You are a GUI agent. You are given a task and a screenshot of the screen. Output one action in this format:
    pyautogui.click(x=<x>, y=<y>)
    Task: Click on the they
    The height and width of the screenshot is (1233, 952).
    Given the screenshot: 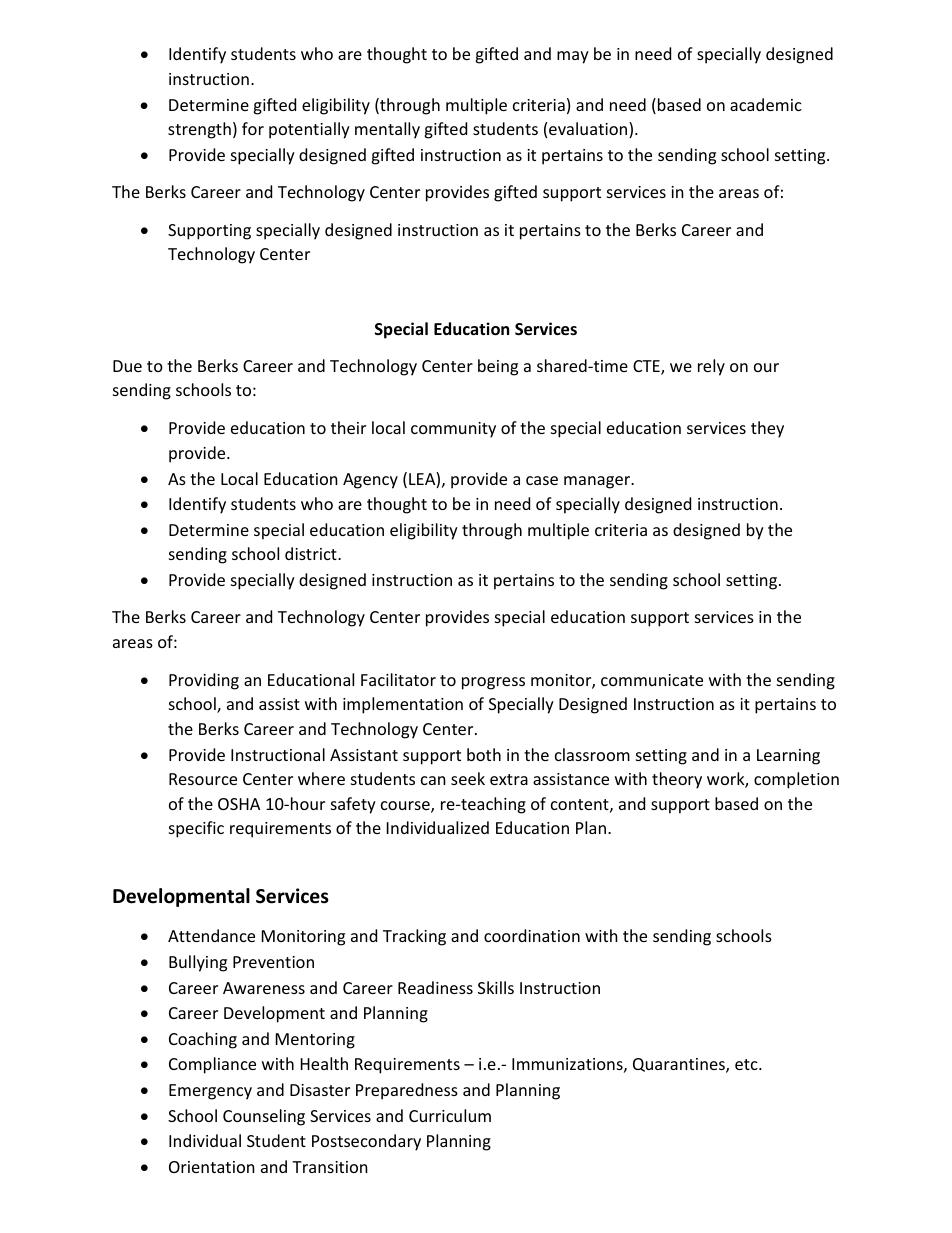 What is the action you would take?
    pyautogui.click(x=767, y=429)
